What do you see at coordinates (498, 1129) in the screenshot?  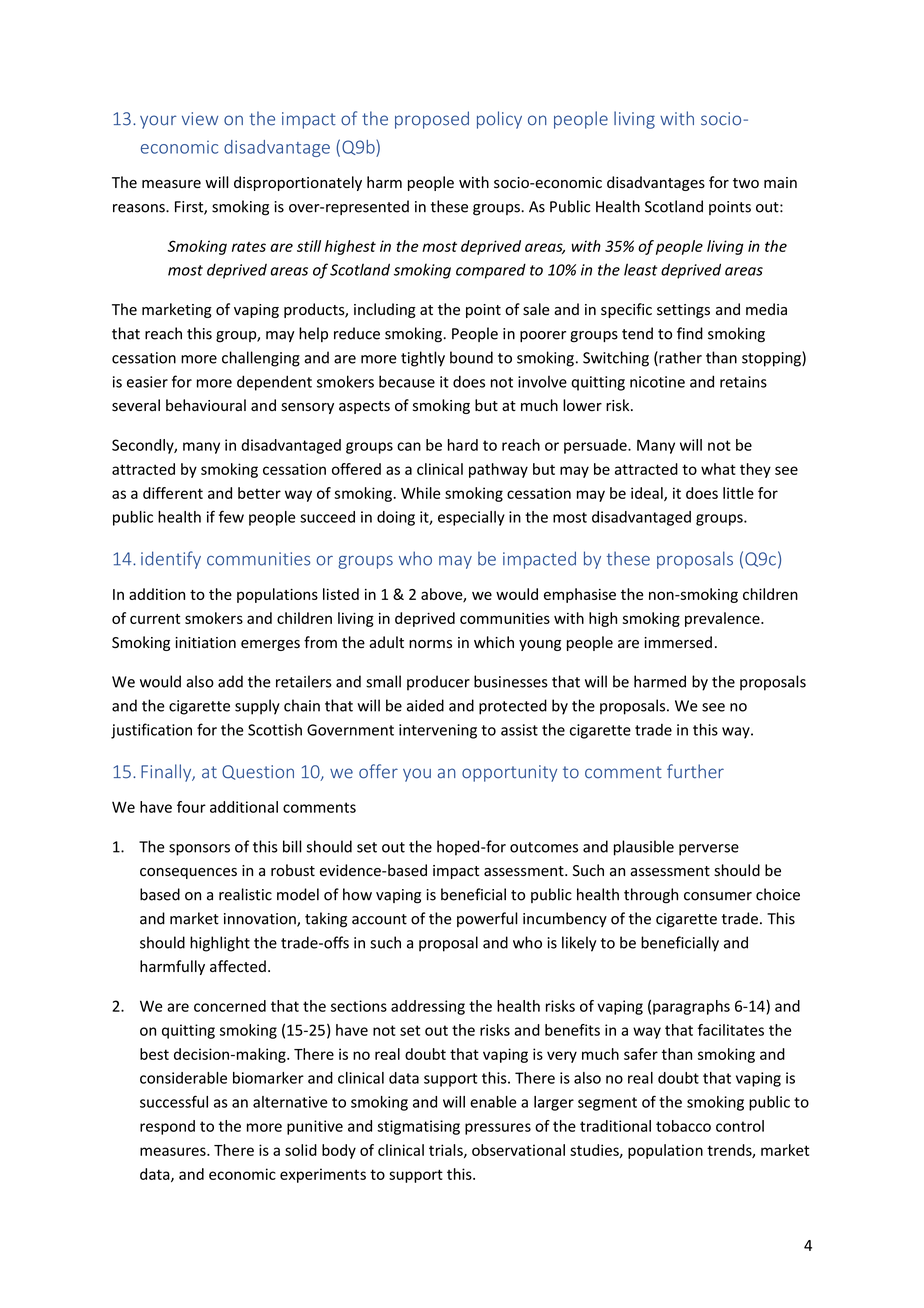 I see `pressures` at bounding box center [498, 1129].
